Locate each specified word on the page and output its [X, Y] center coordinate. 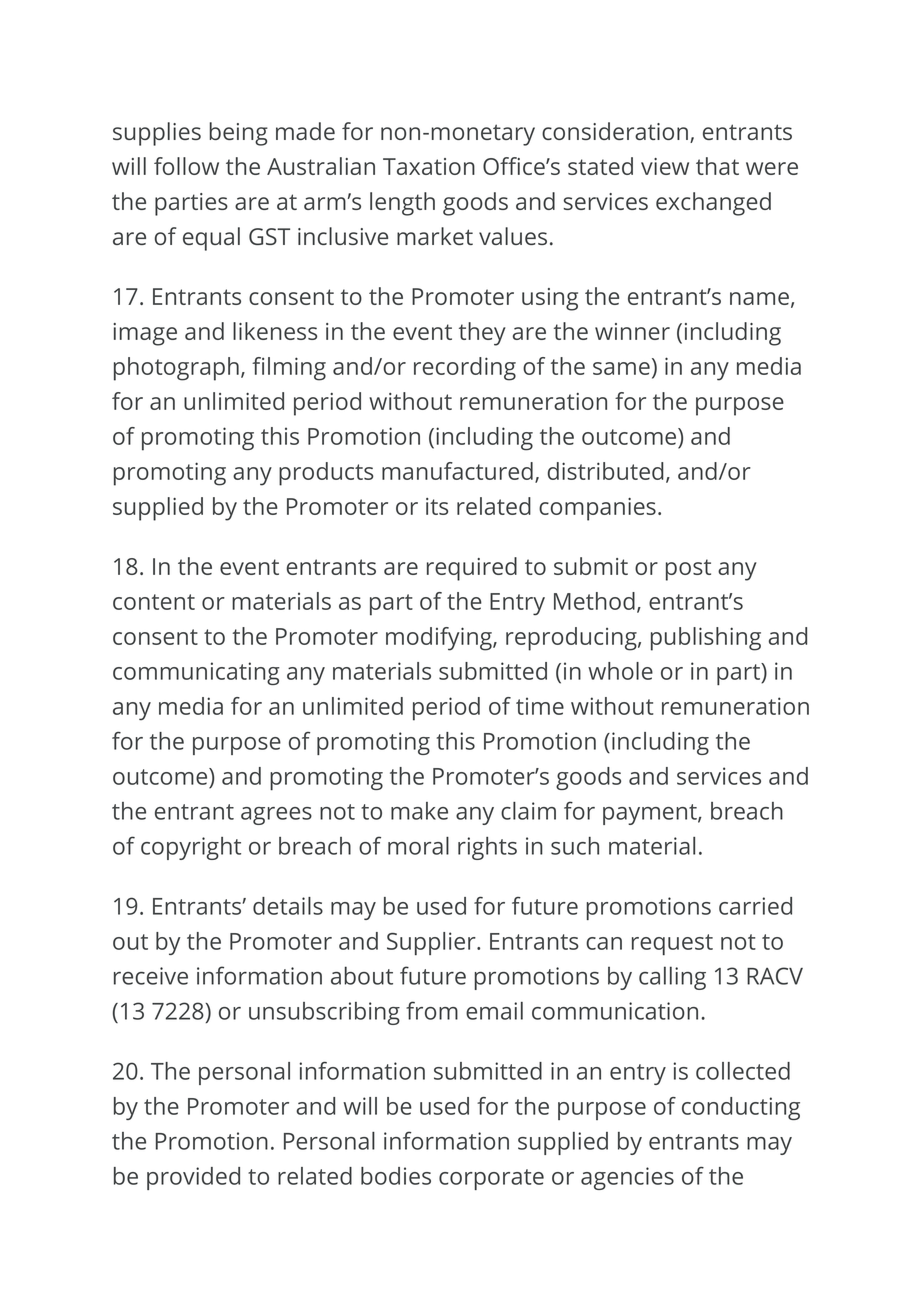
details [288, 906]
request [672, 945]
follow [186, 166]
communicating [196, 673]
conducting [741, 1108]
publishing [706, 639]
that [717, 166]
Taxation [429, 166]
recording [465, 369]
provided [193, 1178]
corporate [491, 1179]
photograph [176, 369]
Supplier [432, 943]
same [621, 368]
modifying [440, 639]
